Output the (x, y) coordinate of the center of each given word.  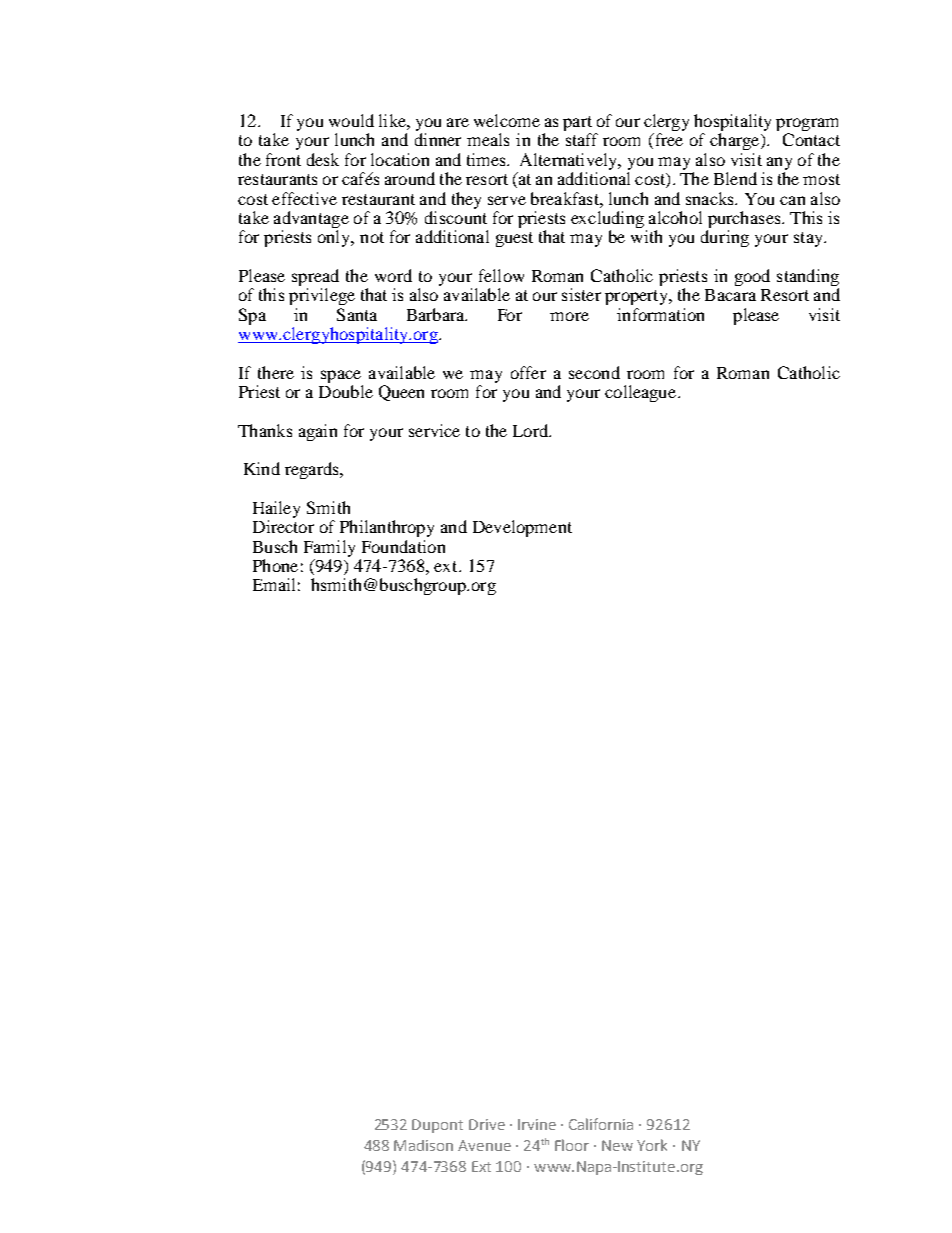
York (652, 1145)
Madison (423, 1145)
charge (736, 141)
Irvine (537, 1124)
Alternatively (570, 161)
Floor (572, 1145)
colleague (642, 393)
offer (528, 372)
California (601, 1124)
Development (522, 528)
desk (323, 159)
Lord (532, 430)
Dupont (437, 1126)
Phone (275, 565)
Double (346, 391)
